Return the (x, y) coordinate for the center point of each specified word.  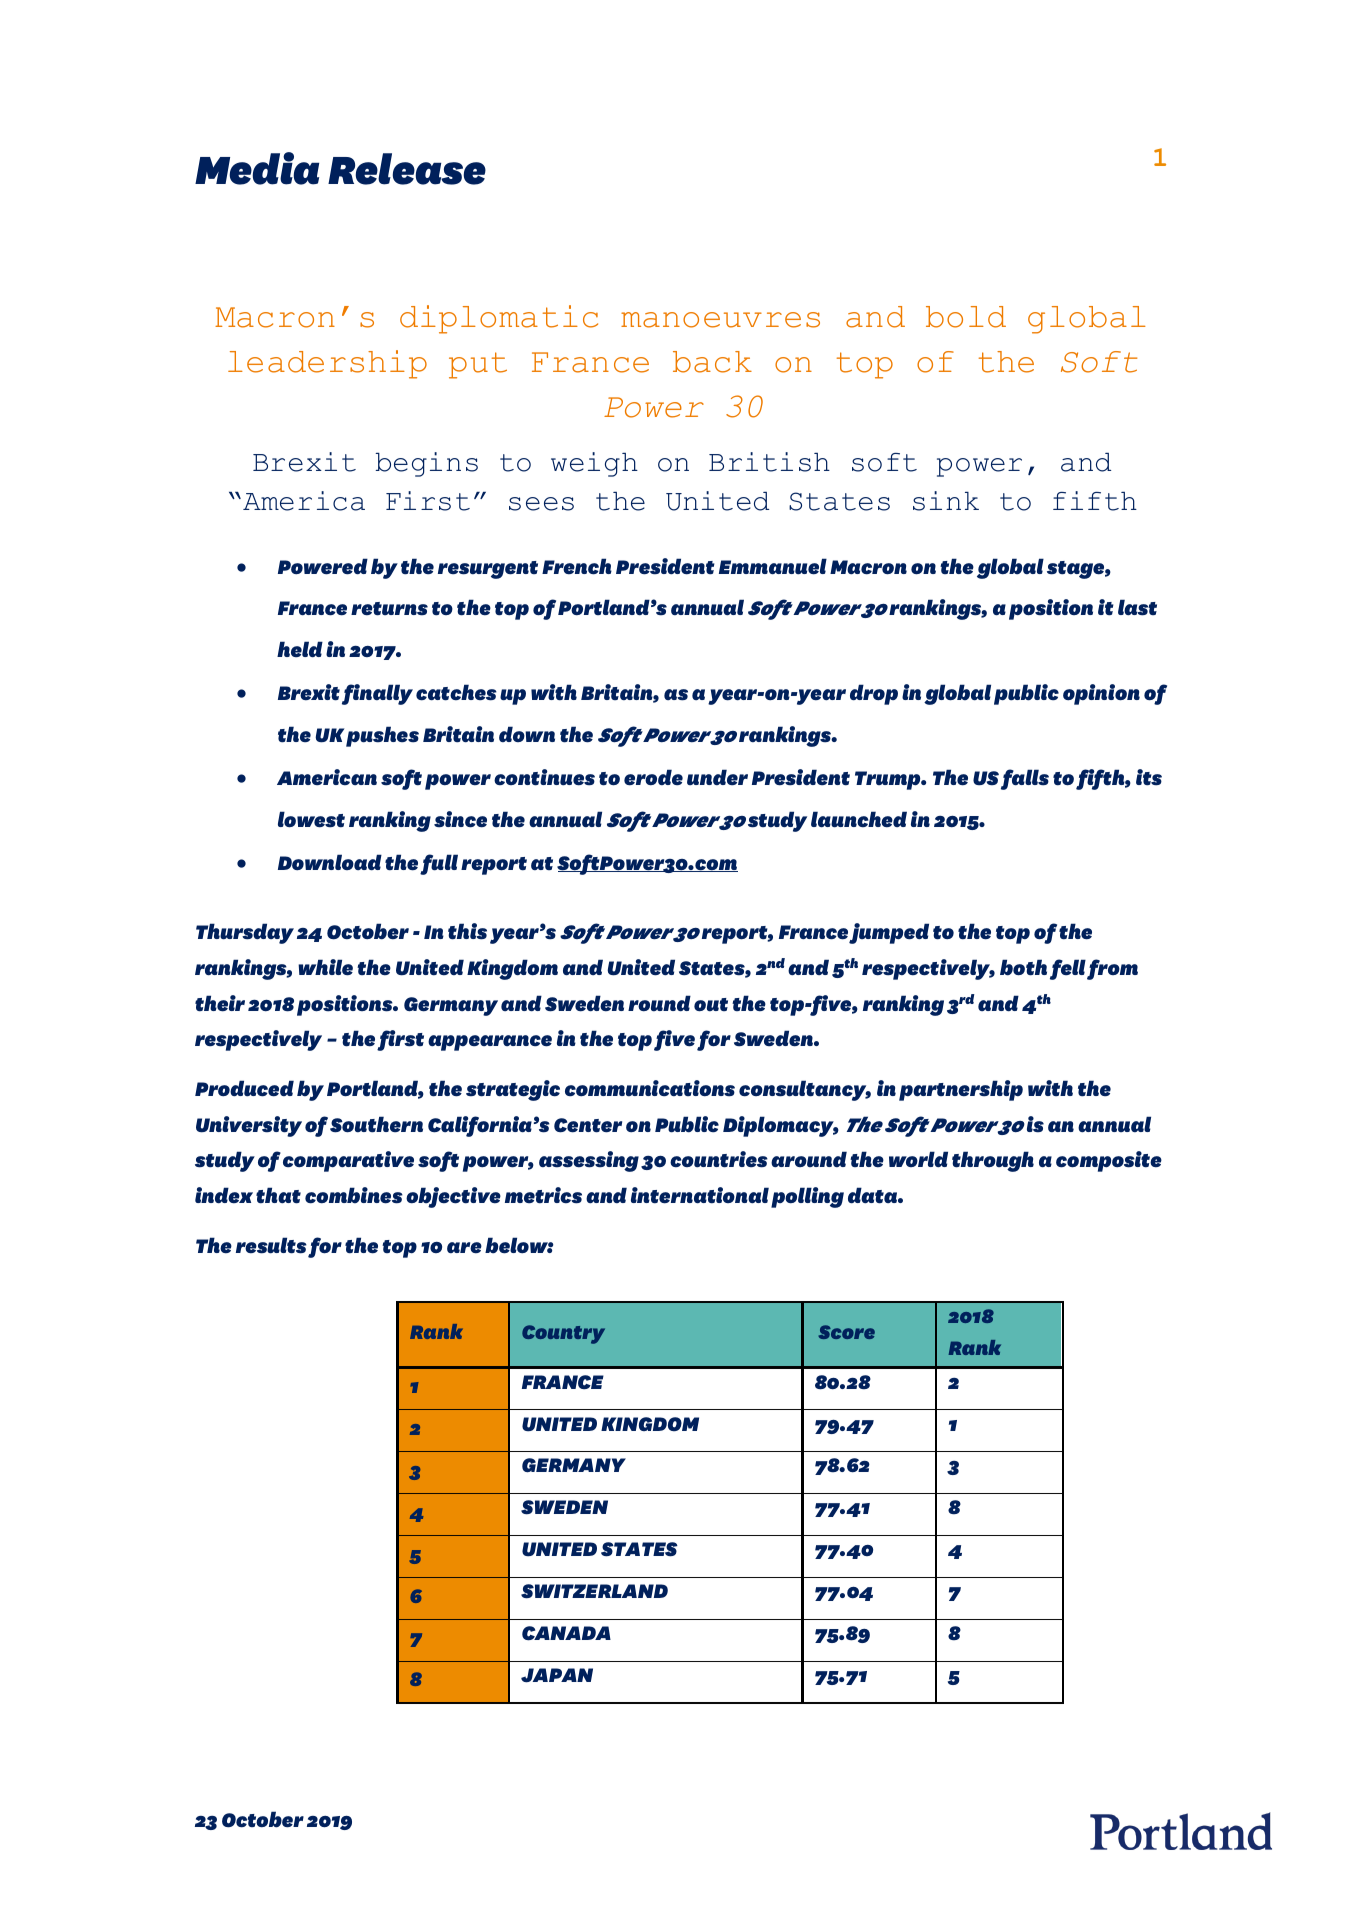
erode (653, 777)
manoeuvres (720, 320)
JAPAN (557, 1675)
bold (966, 317)
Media (257, 168)
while (325, 967)
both (1023, 967)
